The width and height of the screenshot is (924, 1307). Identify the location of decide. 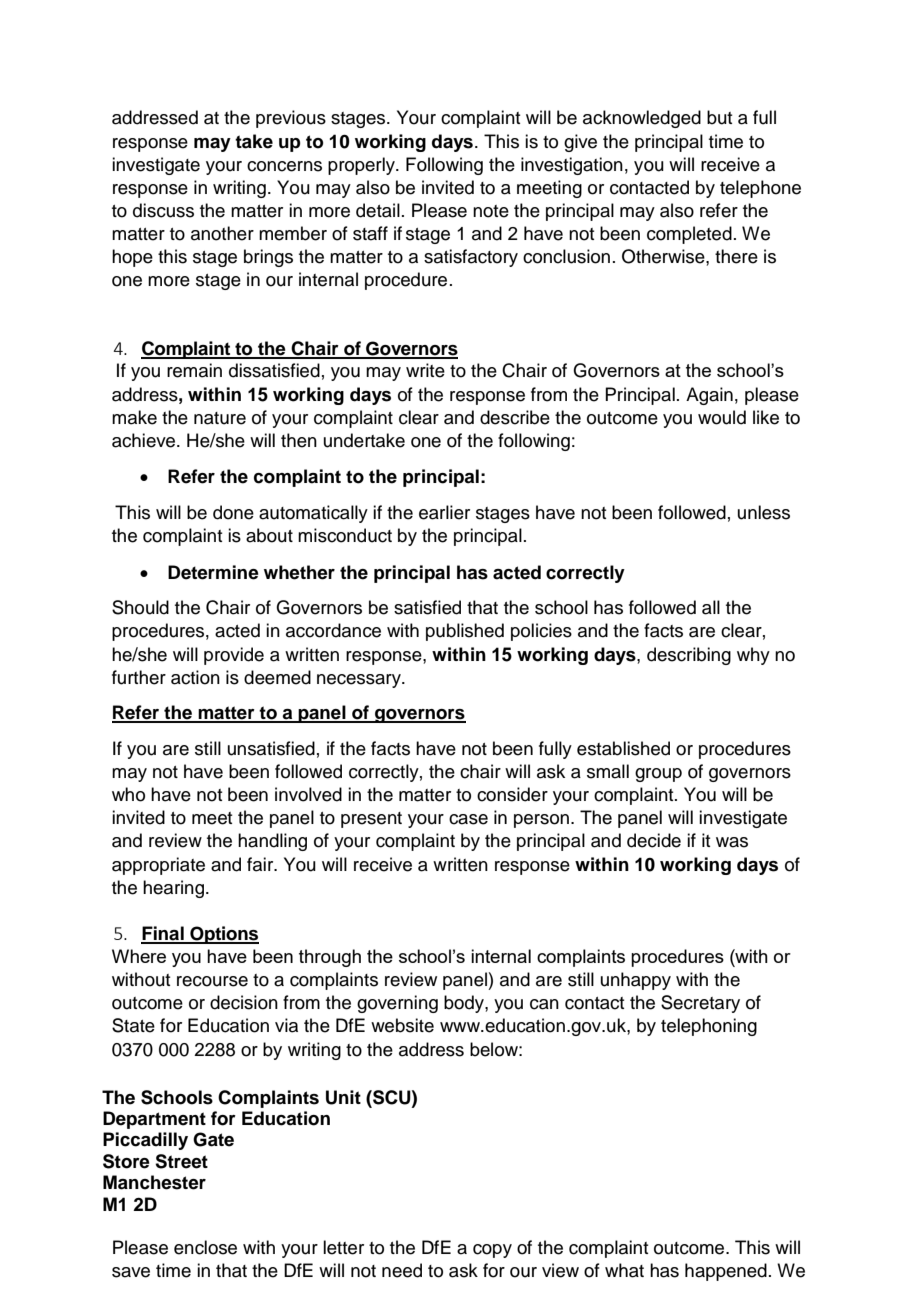
(654, 840).
